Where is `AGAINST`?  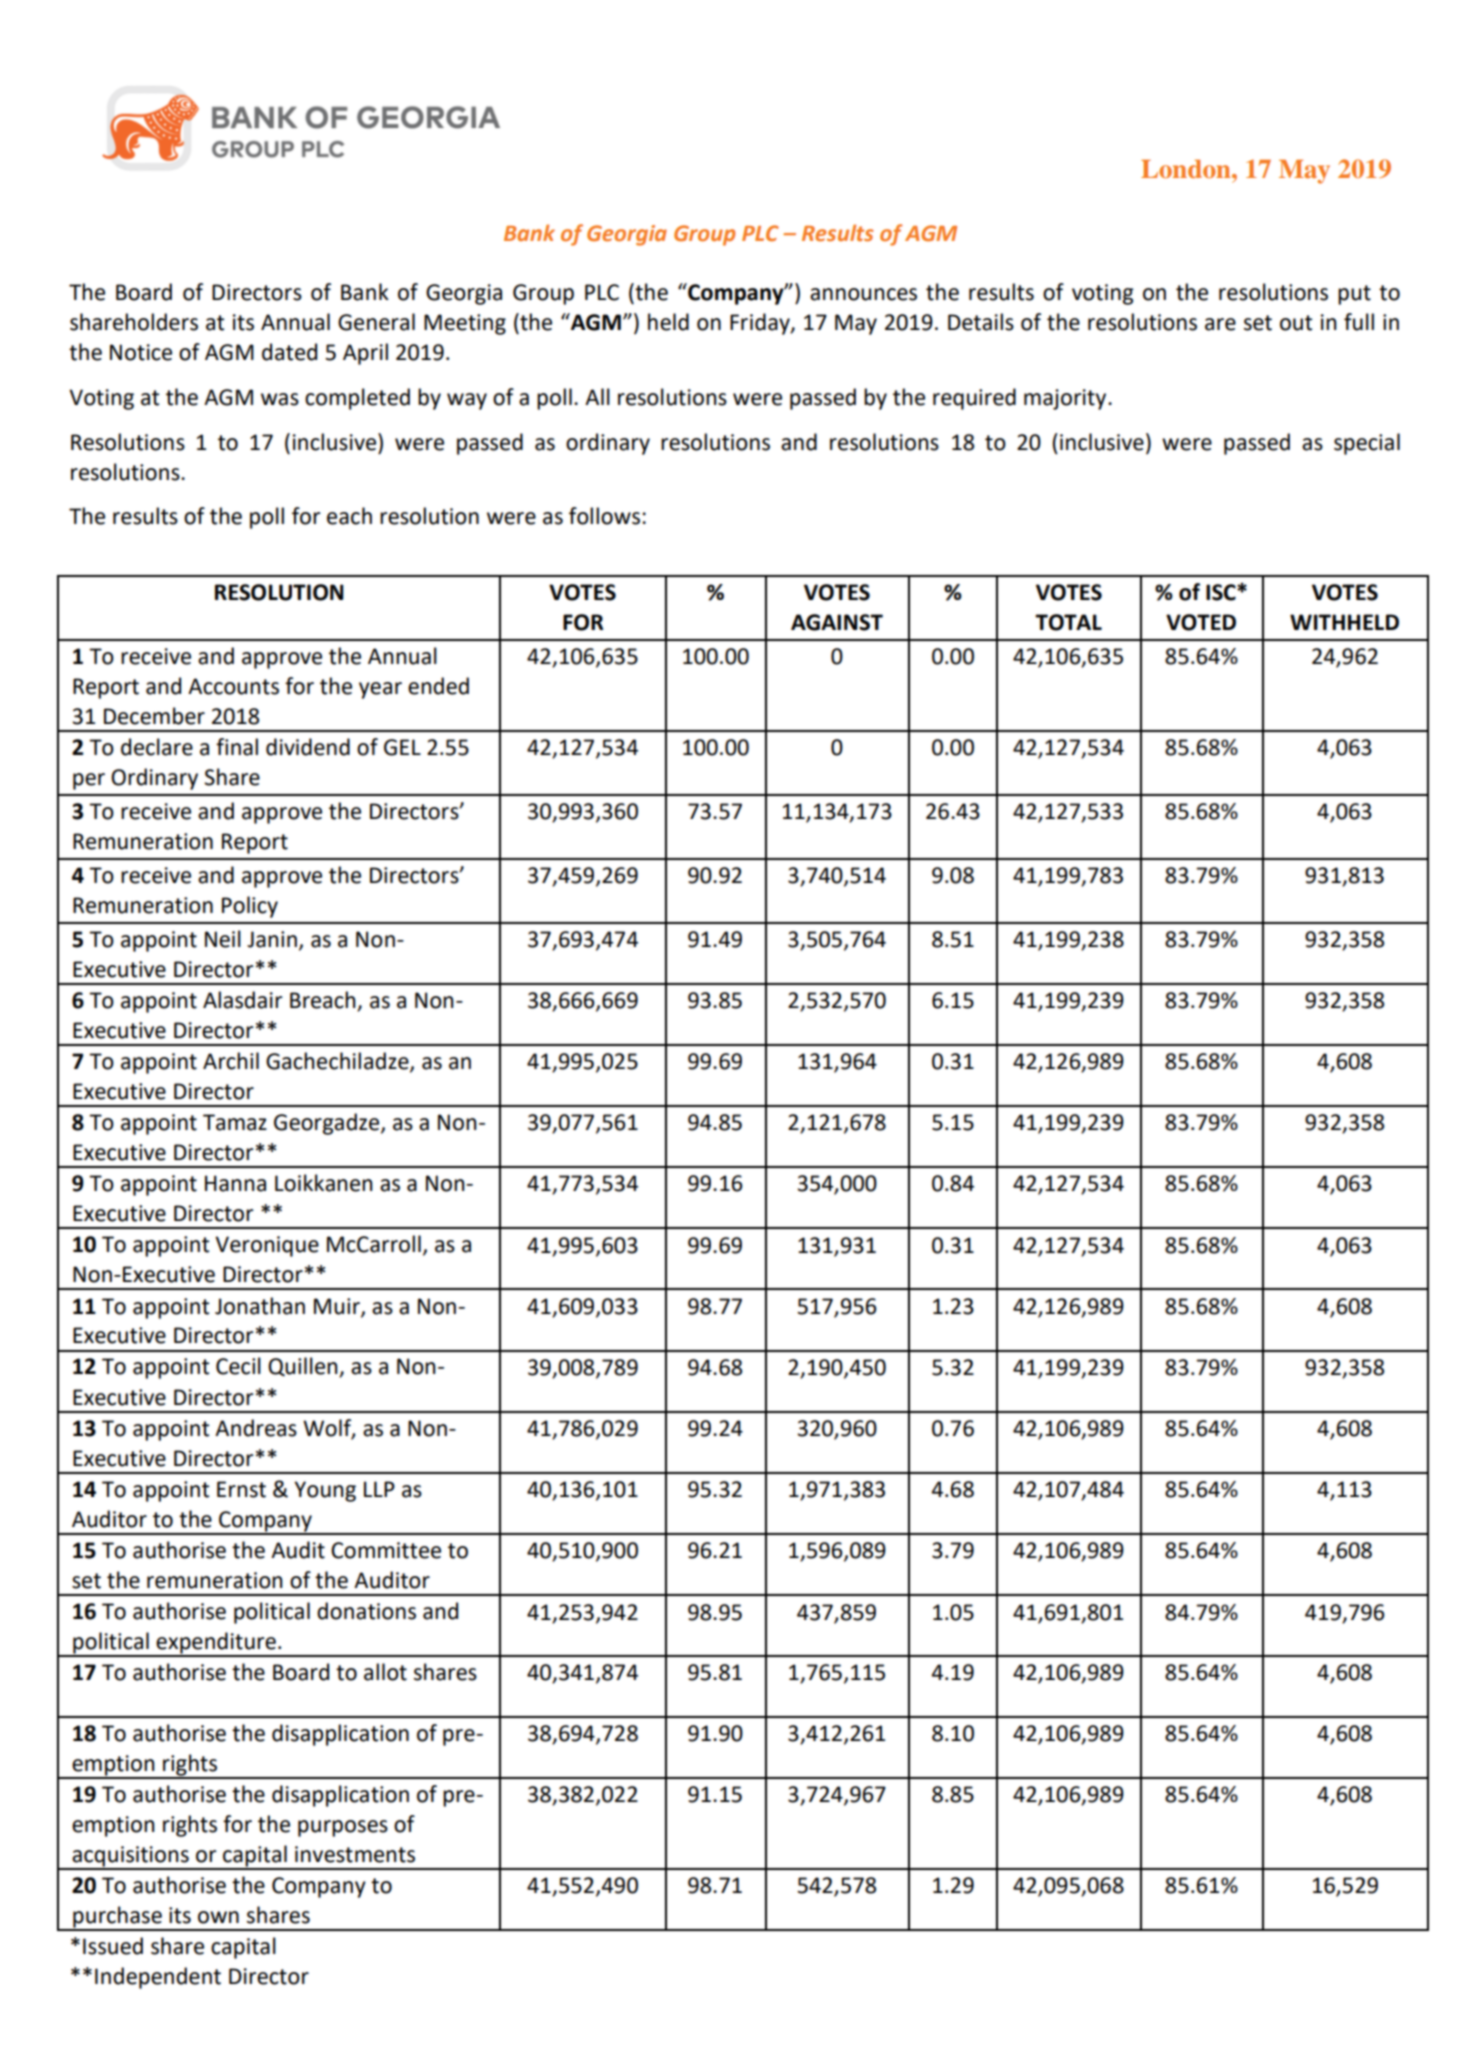 AGAINST is located at coordinates (837, 622).
